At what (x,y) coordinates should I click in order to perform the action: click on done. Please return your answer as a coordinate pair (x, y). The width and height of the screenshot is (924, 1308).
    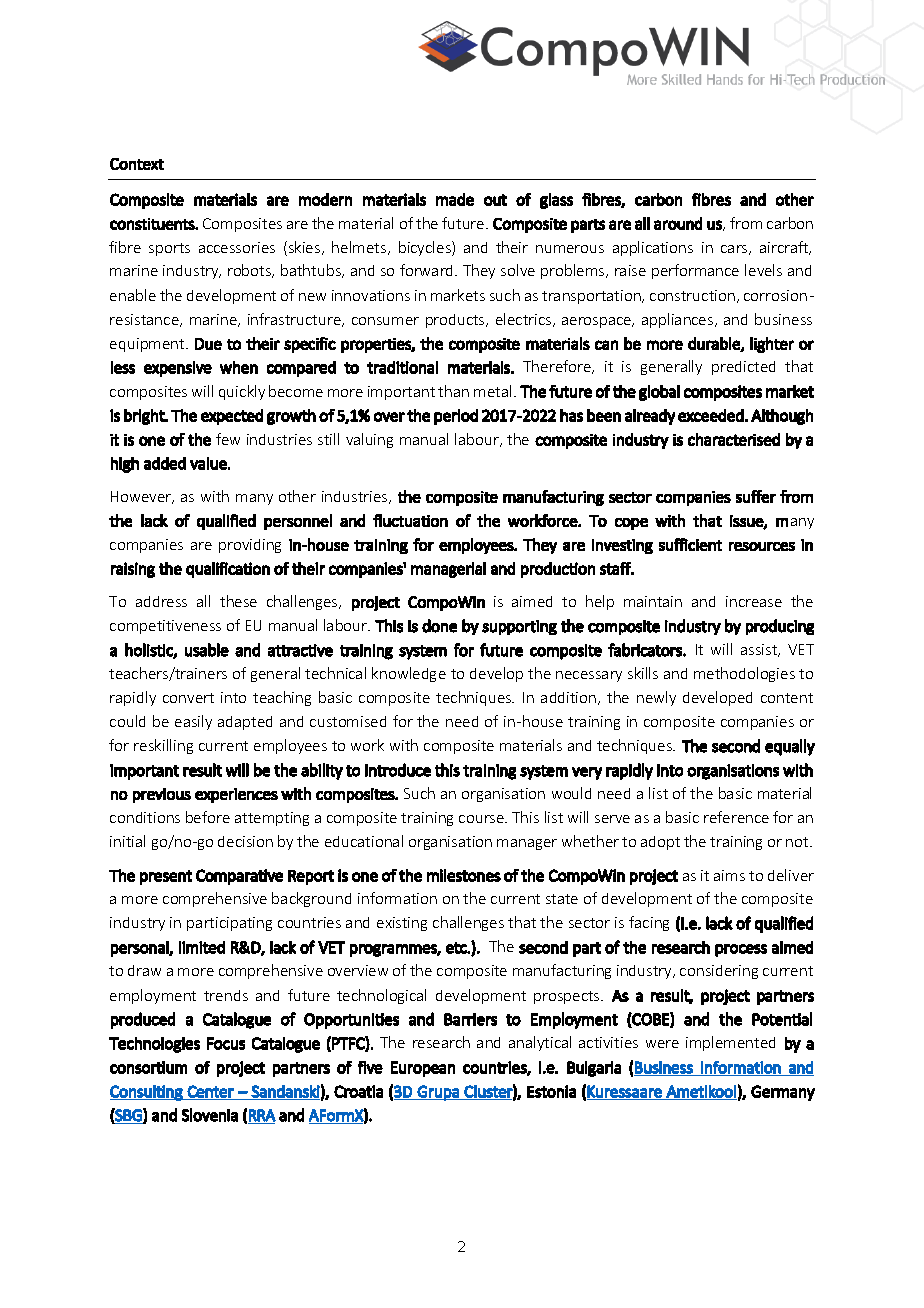
    Looking at the image, I should click on (439, 626).
